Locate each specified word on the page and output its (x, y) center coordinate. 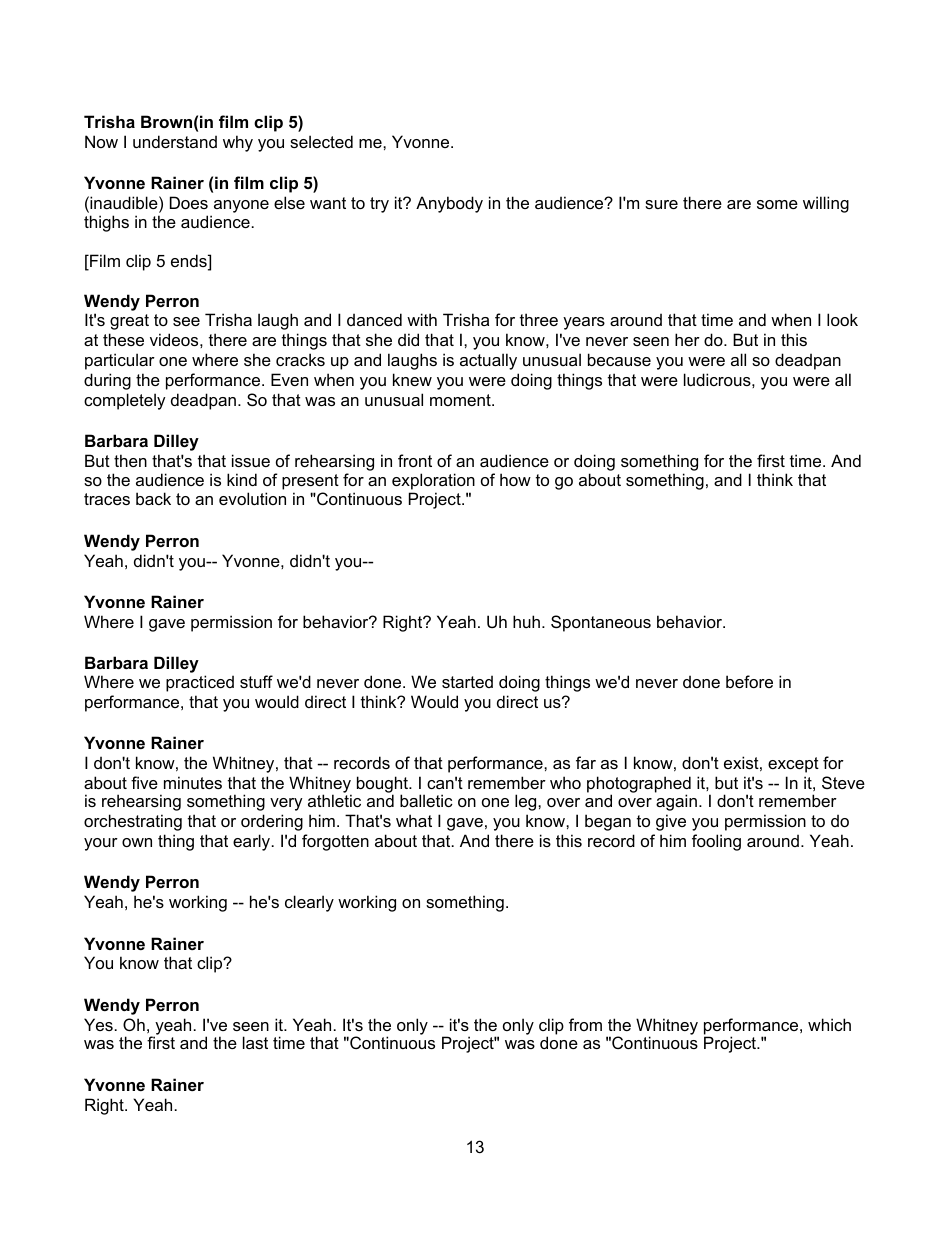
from (585, 1024)
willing (826, 204)
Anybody (449, 204)
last (255, 1042)
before (749, 681)
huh (526, 621)
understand (175, 141)
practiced (200, 683)
